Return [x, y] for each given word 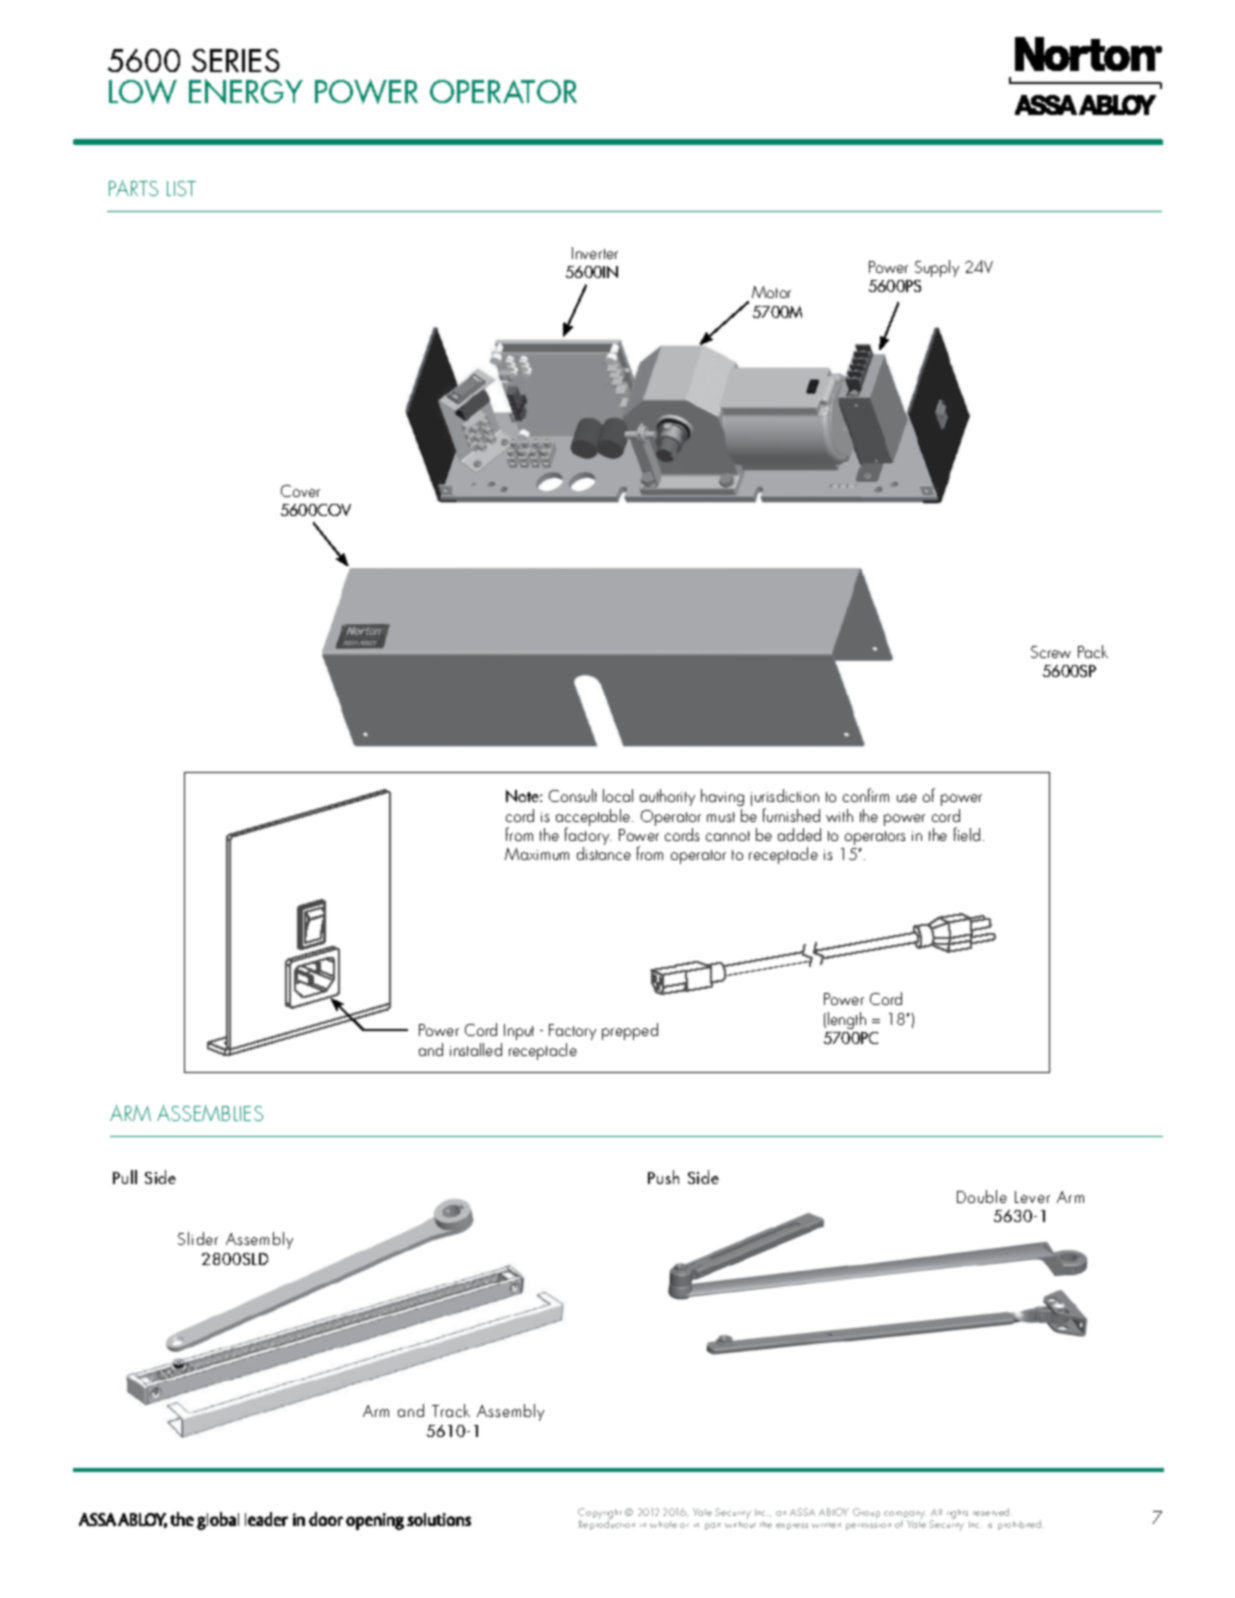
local [618, 795]
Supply [937, 268]
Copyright [600, 1515]
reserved [992, 1512]
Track [451, 1410]
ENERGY [246, 91]
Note [523, 796]
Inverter [595, 253]
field [967, 834]
